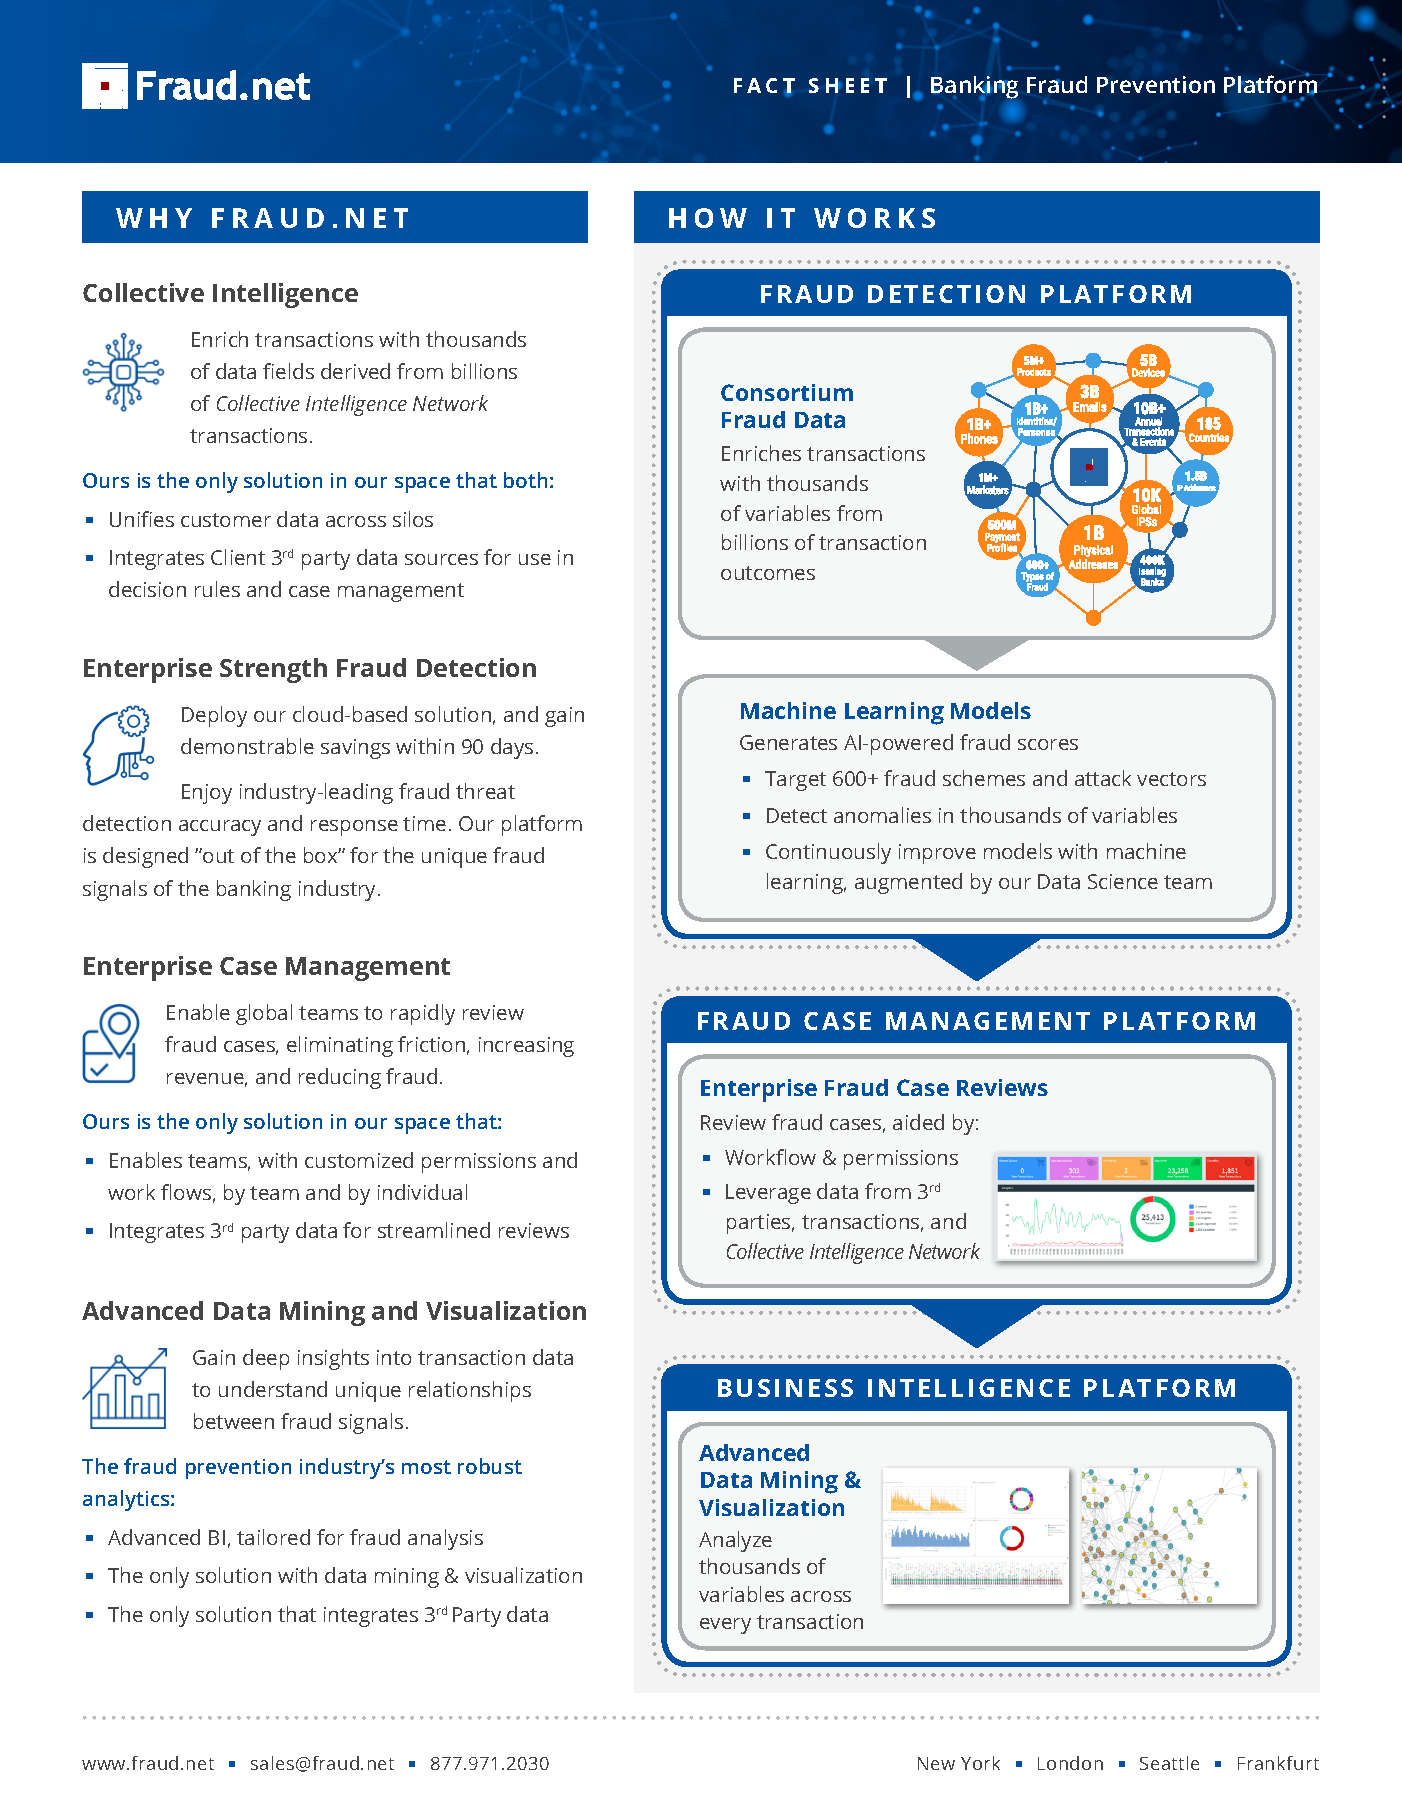 This screenshot has height=1815, width=1402. I want to click on demonstrable, so click(247, 746).
